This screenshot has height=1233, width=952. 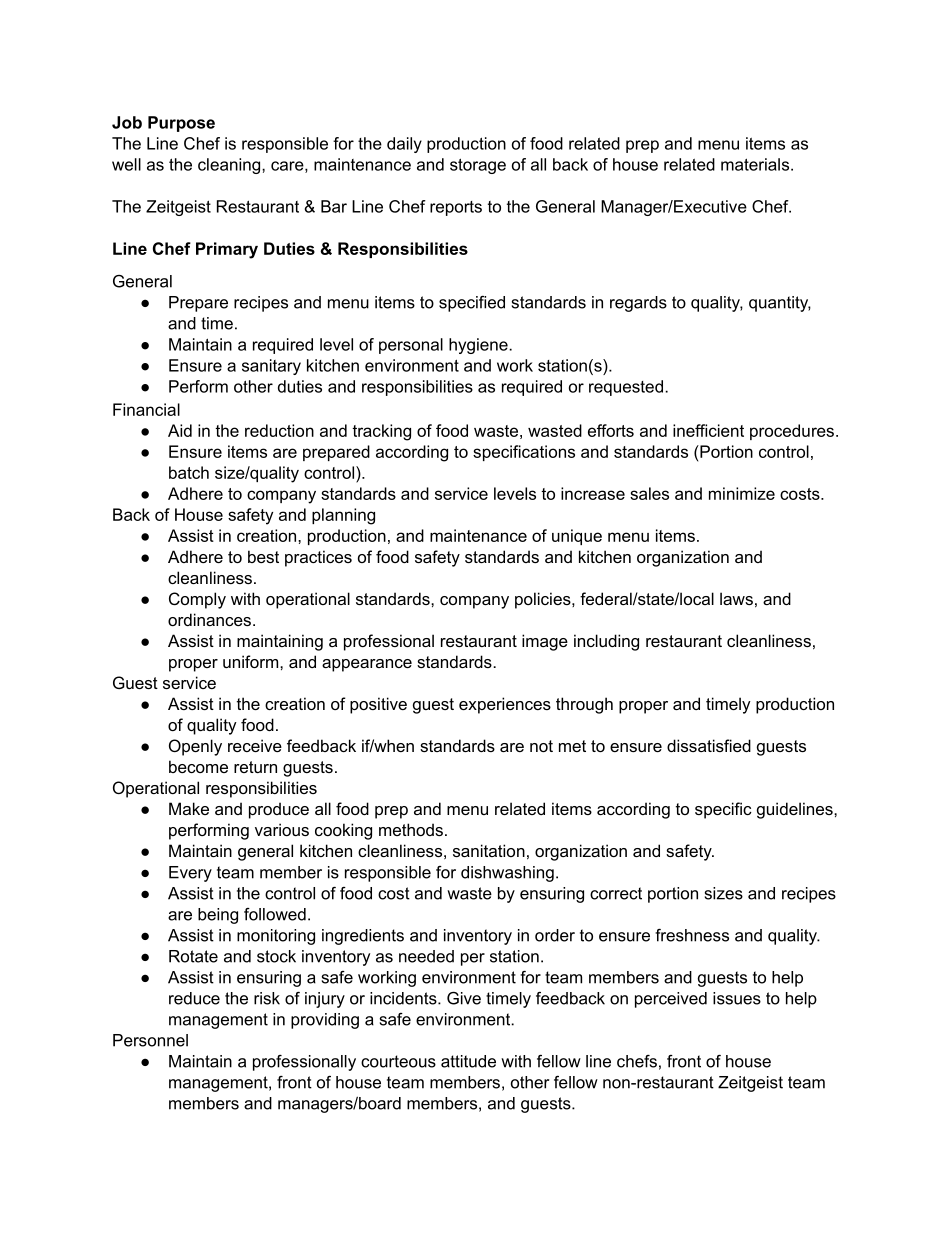 What do you see at coordinates (411, 829) in the screenshot?
I see `methods` at bounding box center [411, 829].
